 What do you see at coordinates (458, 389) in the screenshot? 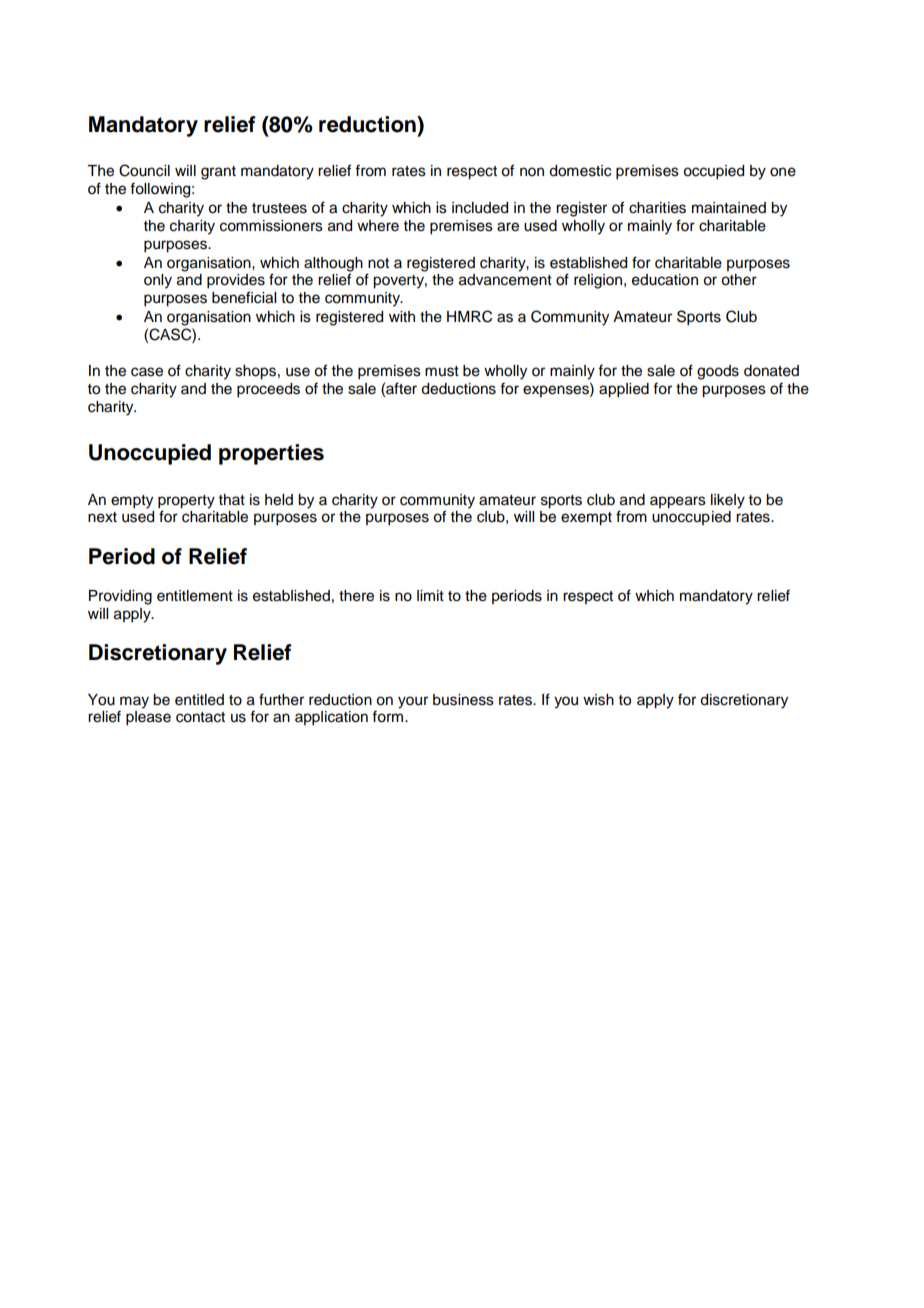
I see `deductions` at bounding box center [458, 389].
